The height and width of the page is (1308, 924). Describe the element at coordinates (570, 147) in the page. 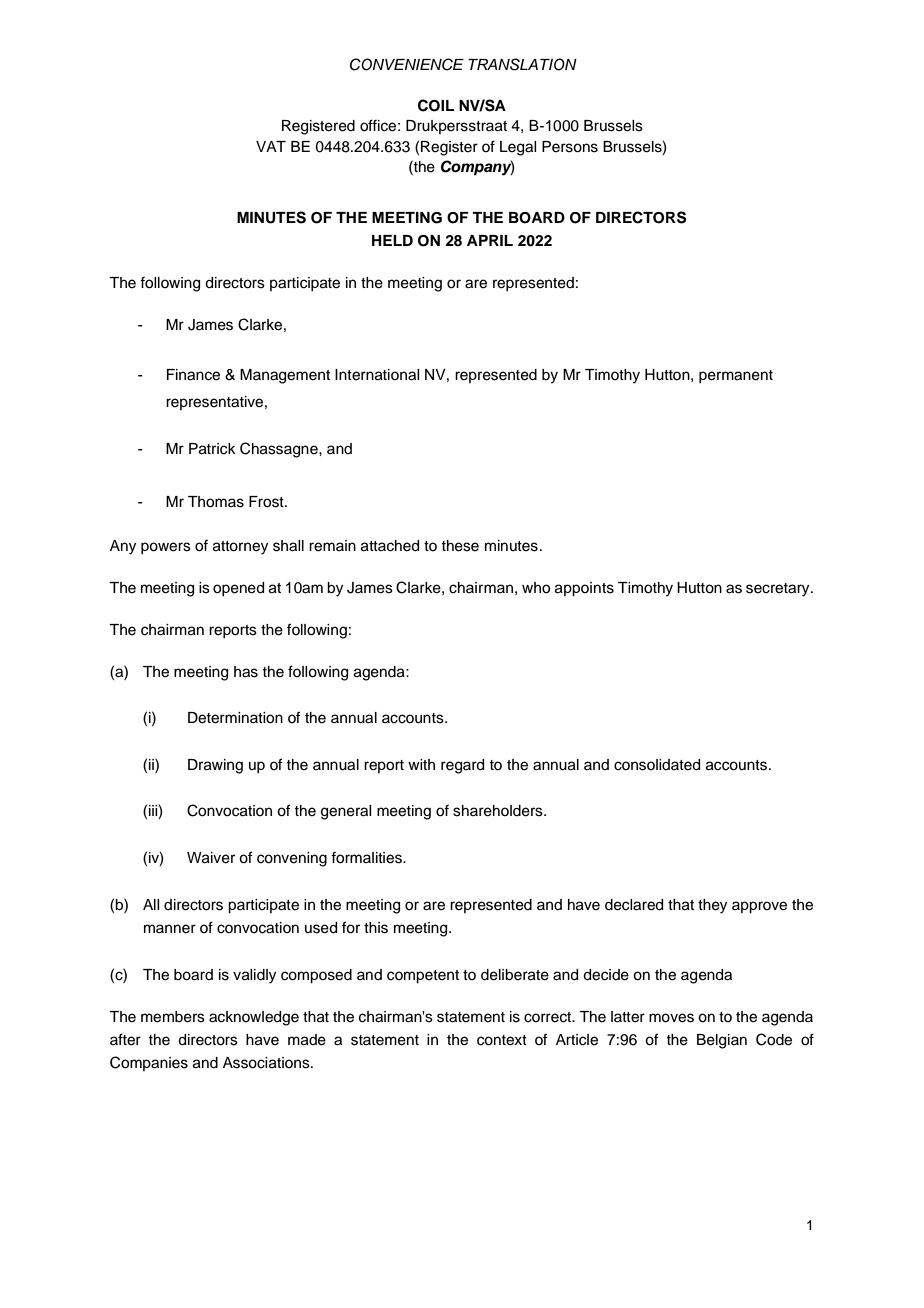

I see `Persons` at that location.
